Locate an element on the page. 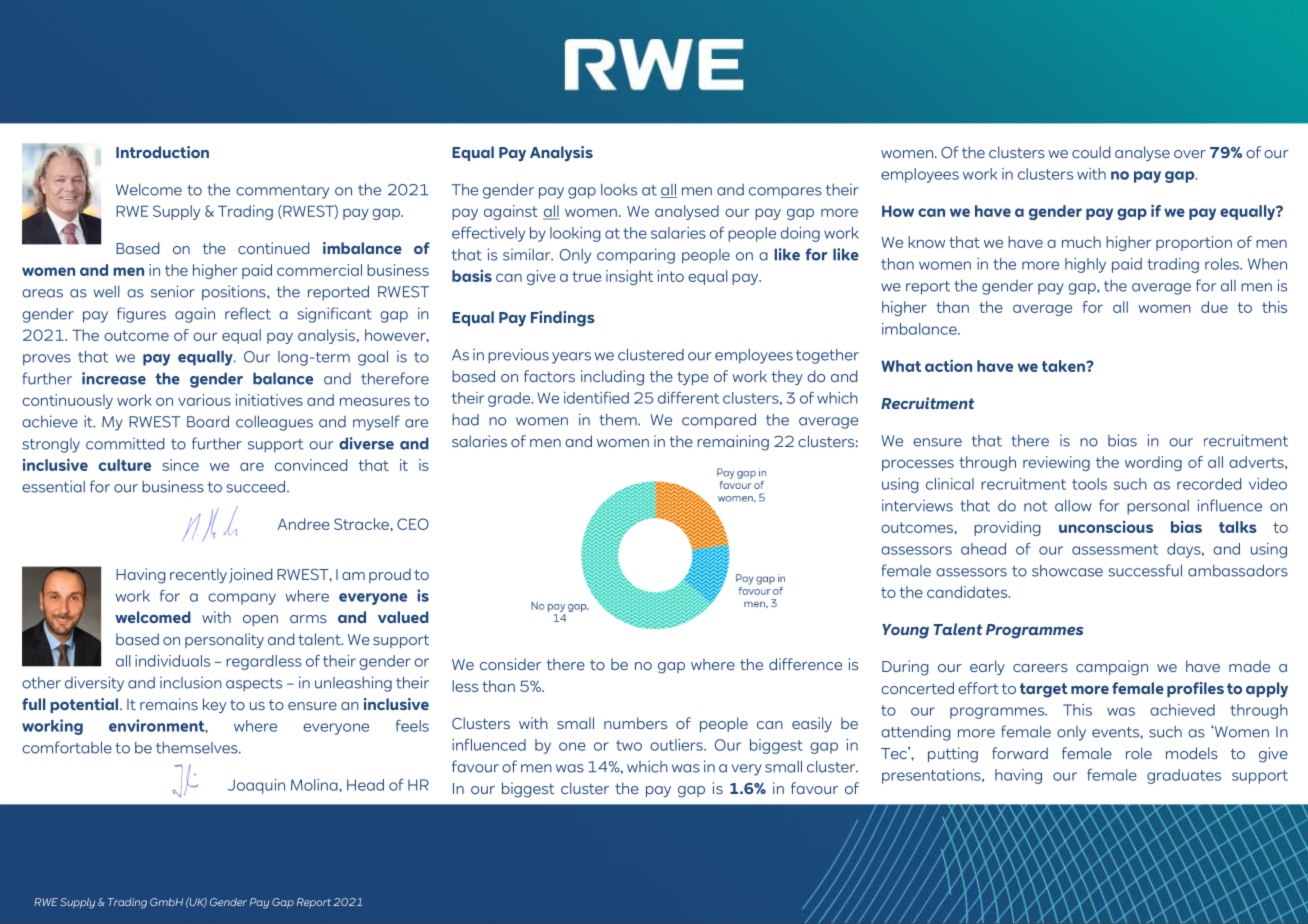 Image resolution: width=1308 pixels, height=924 pixels. looks is located at coordinates (619, 190).
